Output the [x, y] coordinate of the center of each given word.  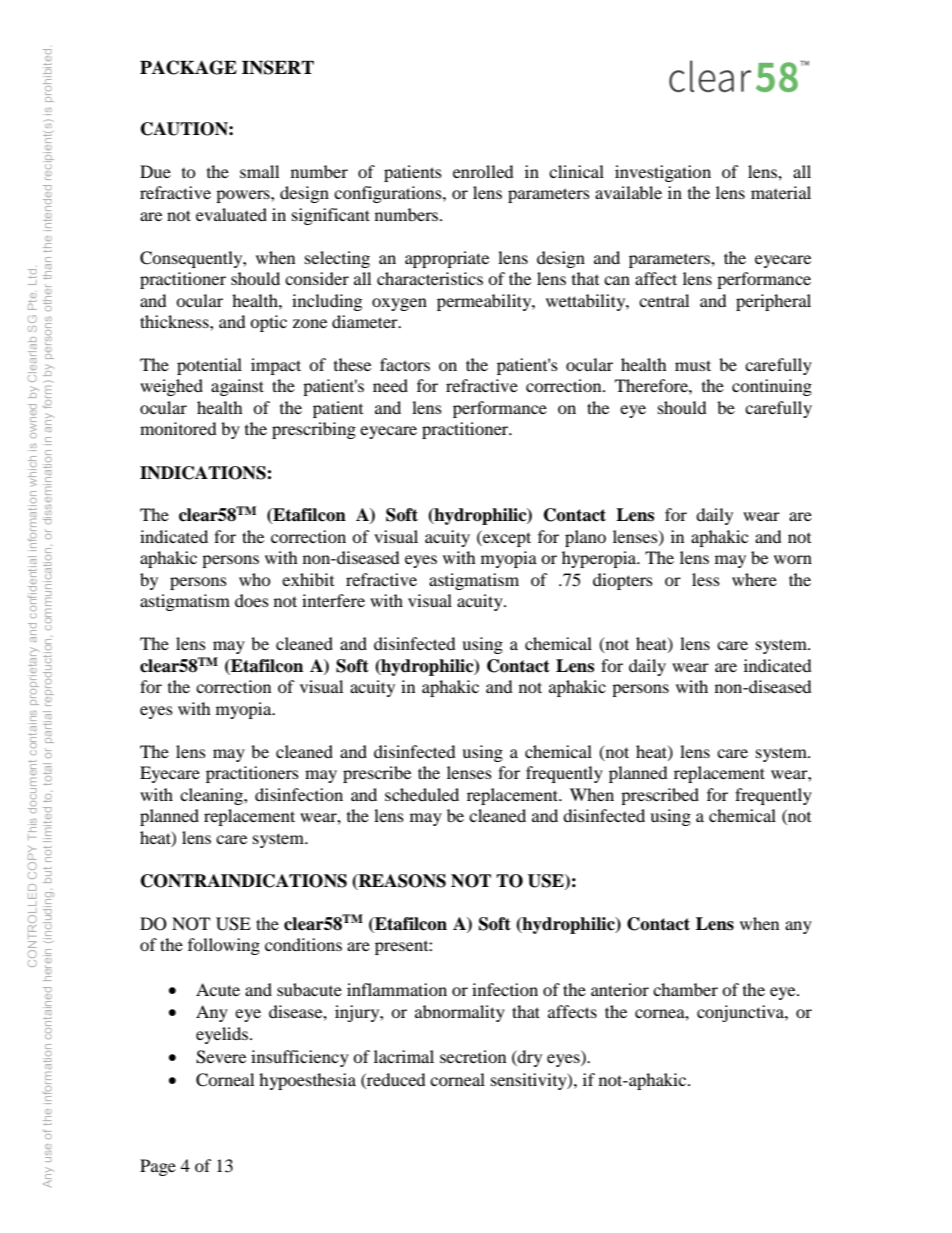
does [252, 600]
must [693, 365]
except [506, 538]
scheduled [422, 794]
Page [158, 1167]
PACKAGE [188, 67]
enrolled [483, 171]
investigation [663, 173]
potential [209, 366]
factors [405, 364]
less [706, 579]
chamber [685, 989]
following [224, 946]
